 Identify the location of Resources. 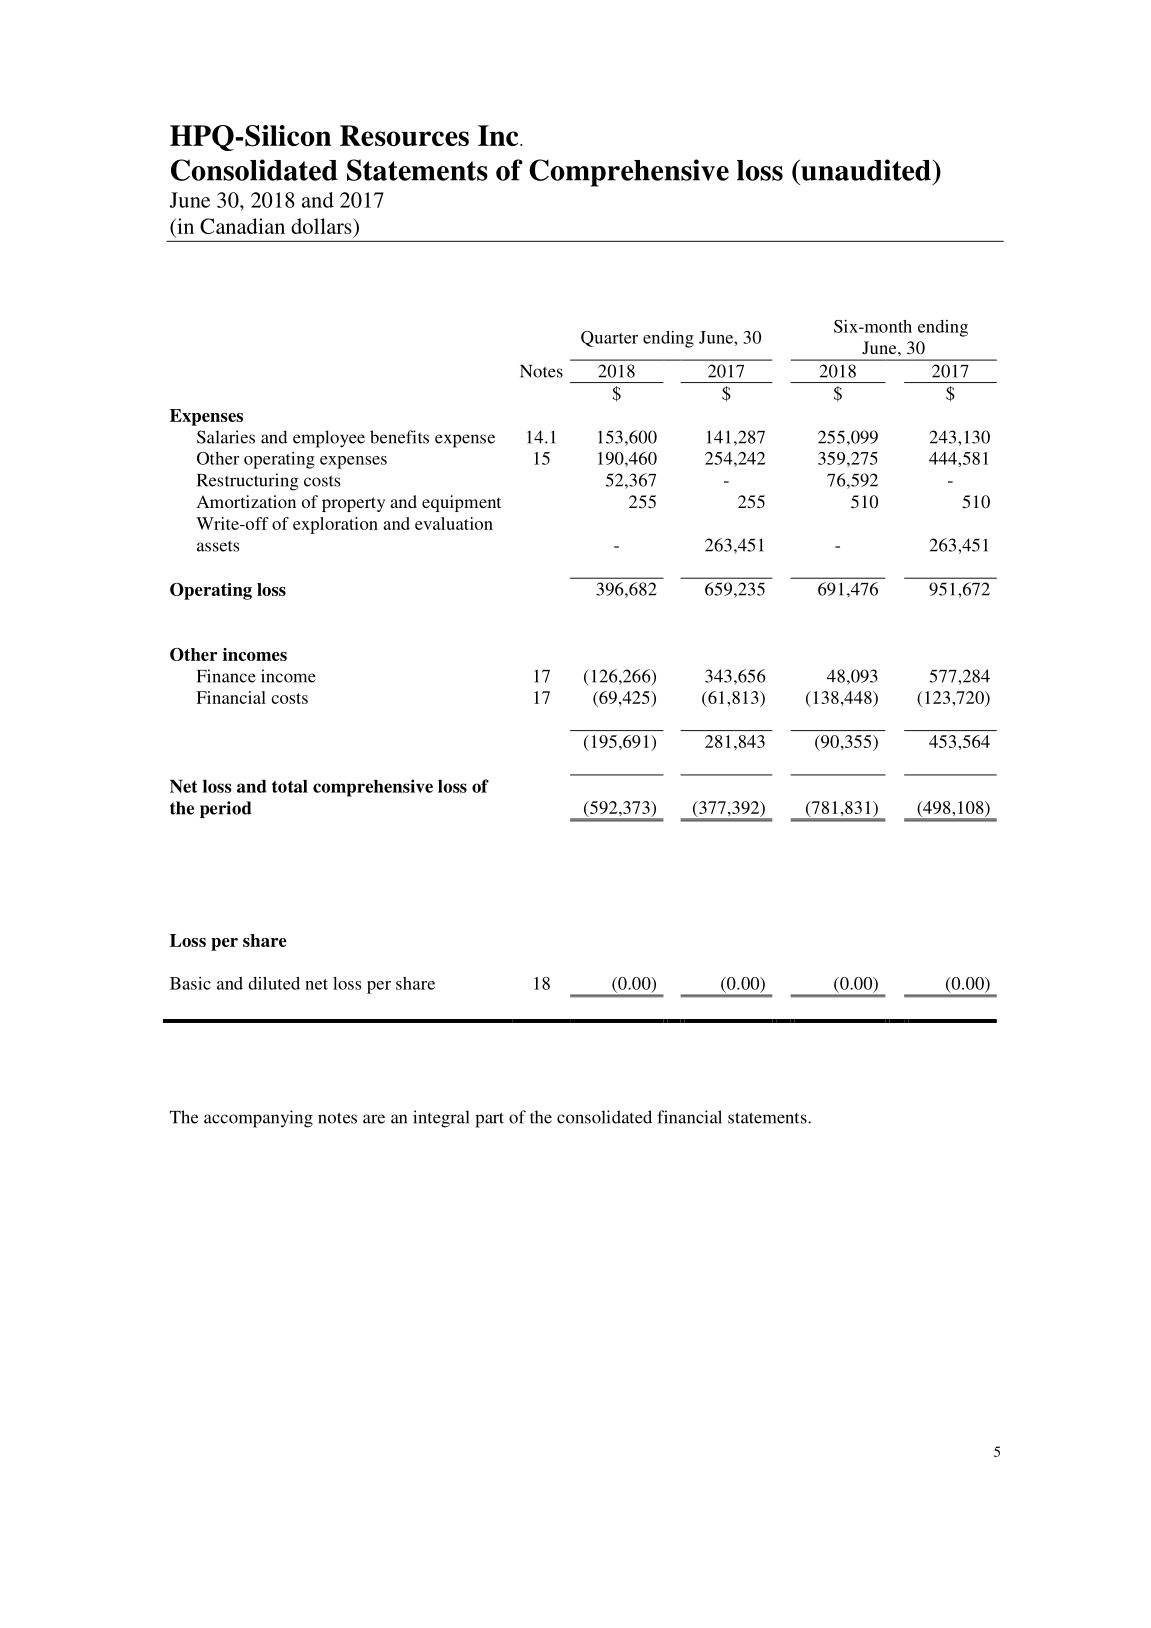
(404, 135).
